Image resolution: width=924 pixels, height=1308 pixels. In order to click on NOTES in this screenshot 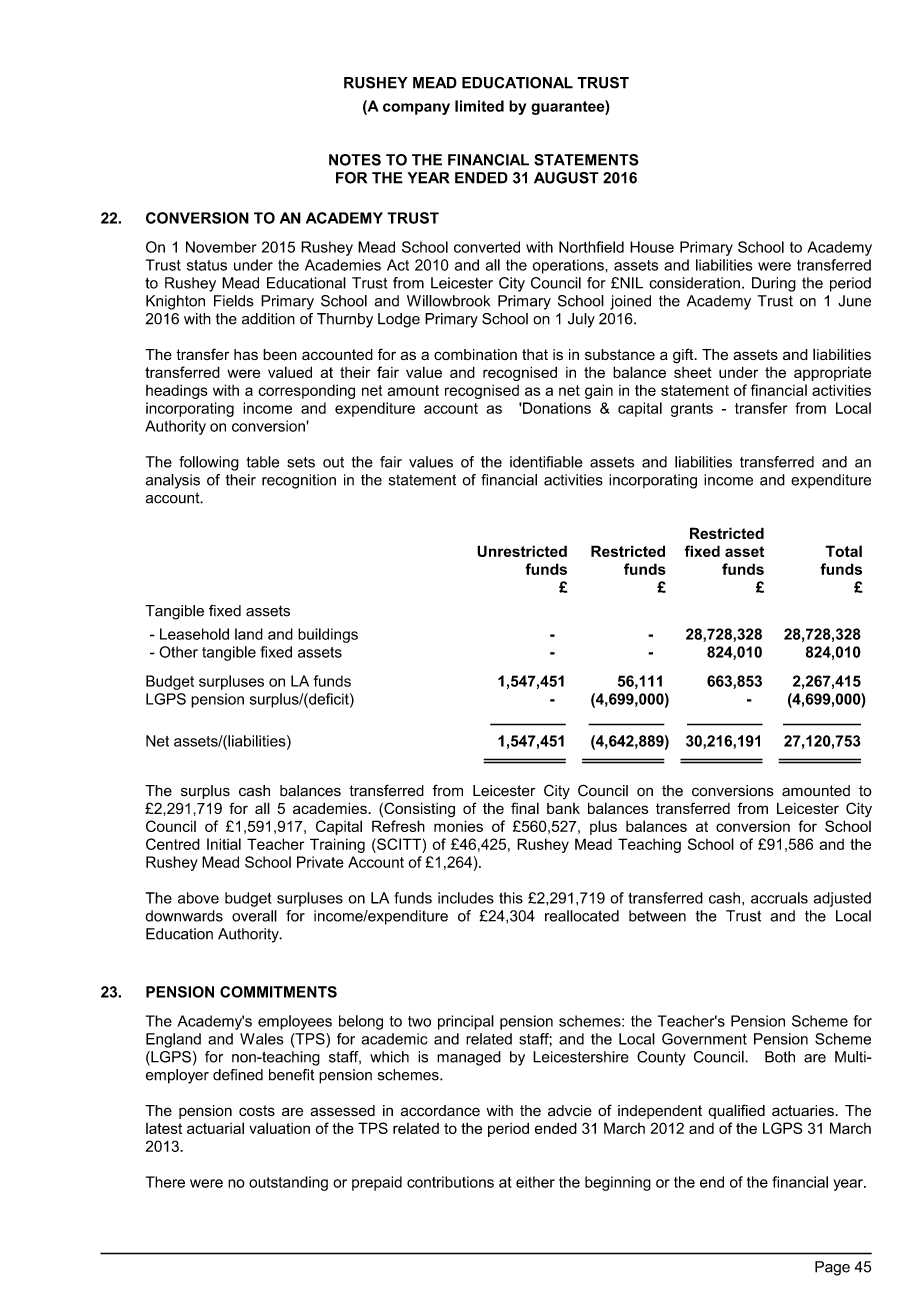, I will do `click(355, 160)`.
